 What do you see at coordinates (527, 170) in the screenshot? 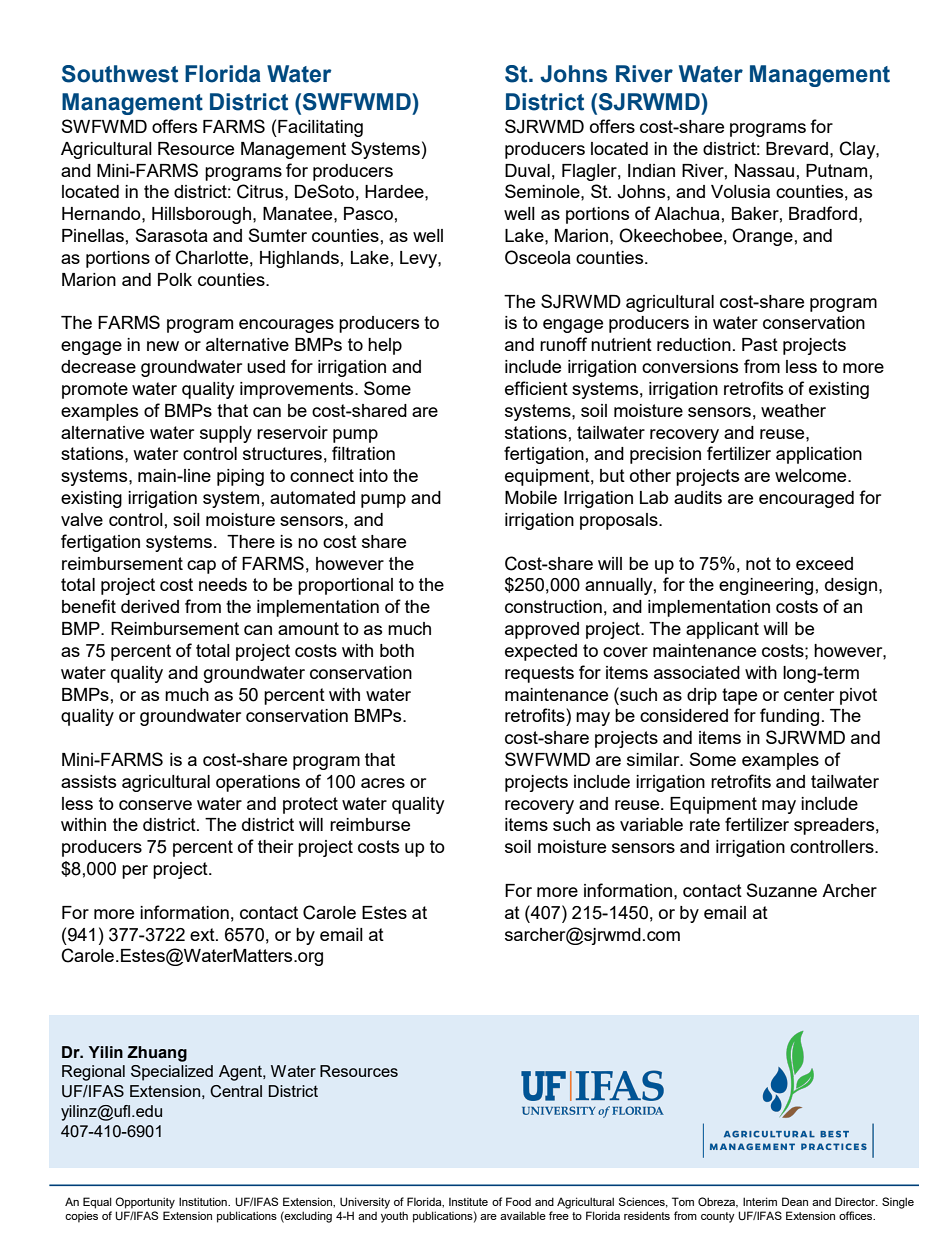
I see `Duval` at bounding box center [527, 170].
